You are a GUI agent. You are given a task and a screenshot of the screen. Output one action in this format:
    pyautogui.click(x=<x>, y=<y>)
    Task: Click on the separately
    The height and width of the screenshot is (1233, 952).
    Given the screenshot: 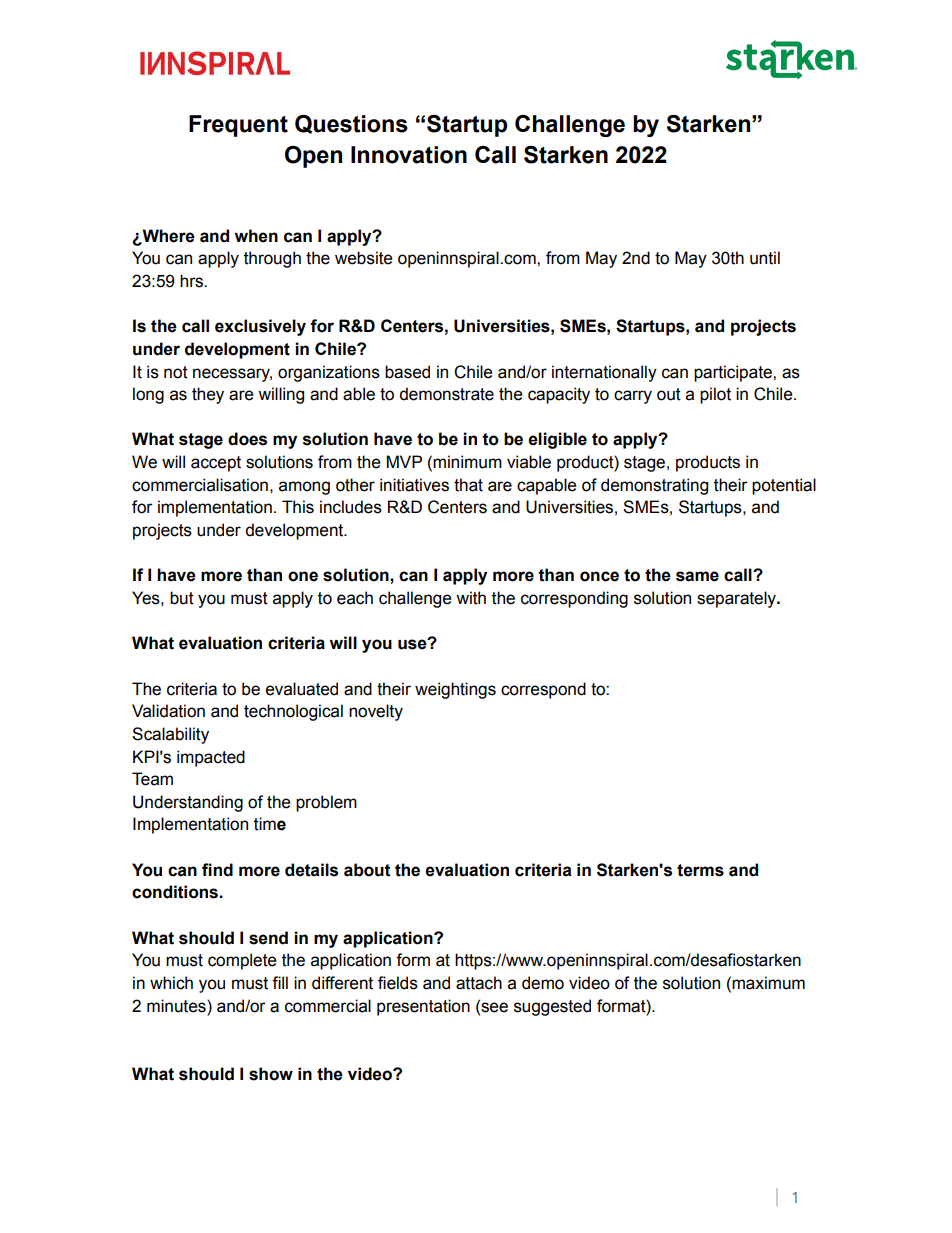 What is the action you would take?
    pyautogui.click(x=737, y=599)
